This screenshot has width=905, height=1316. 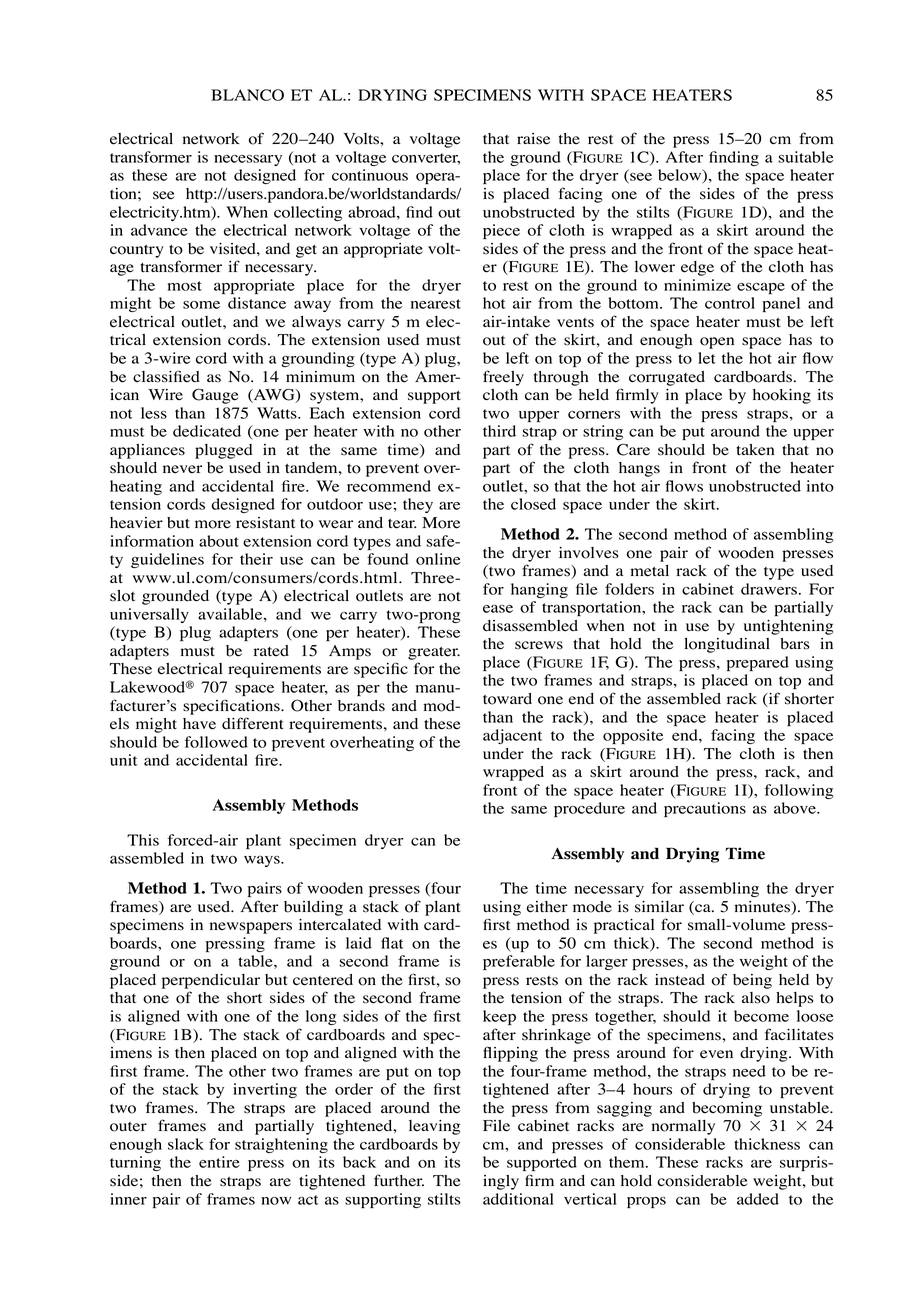 I want to click on This, so click(x=143, y=840).
